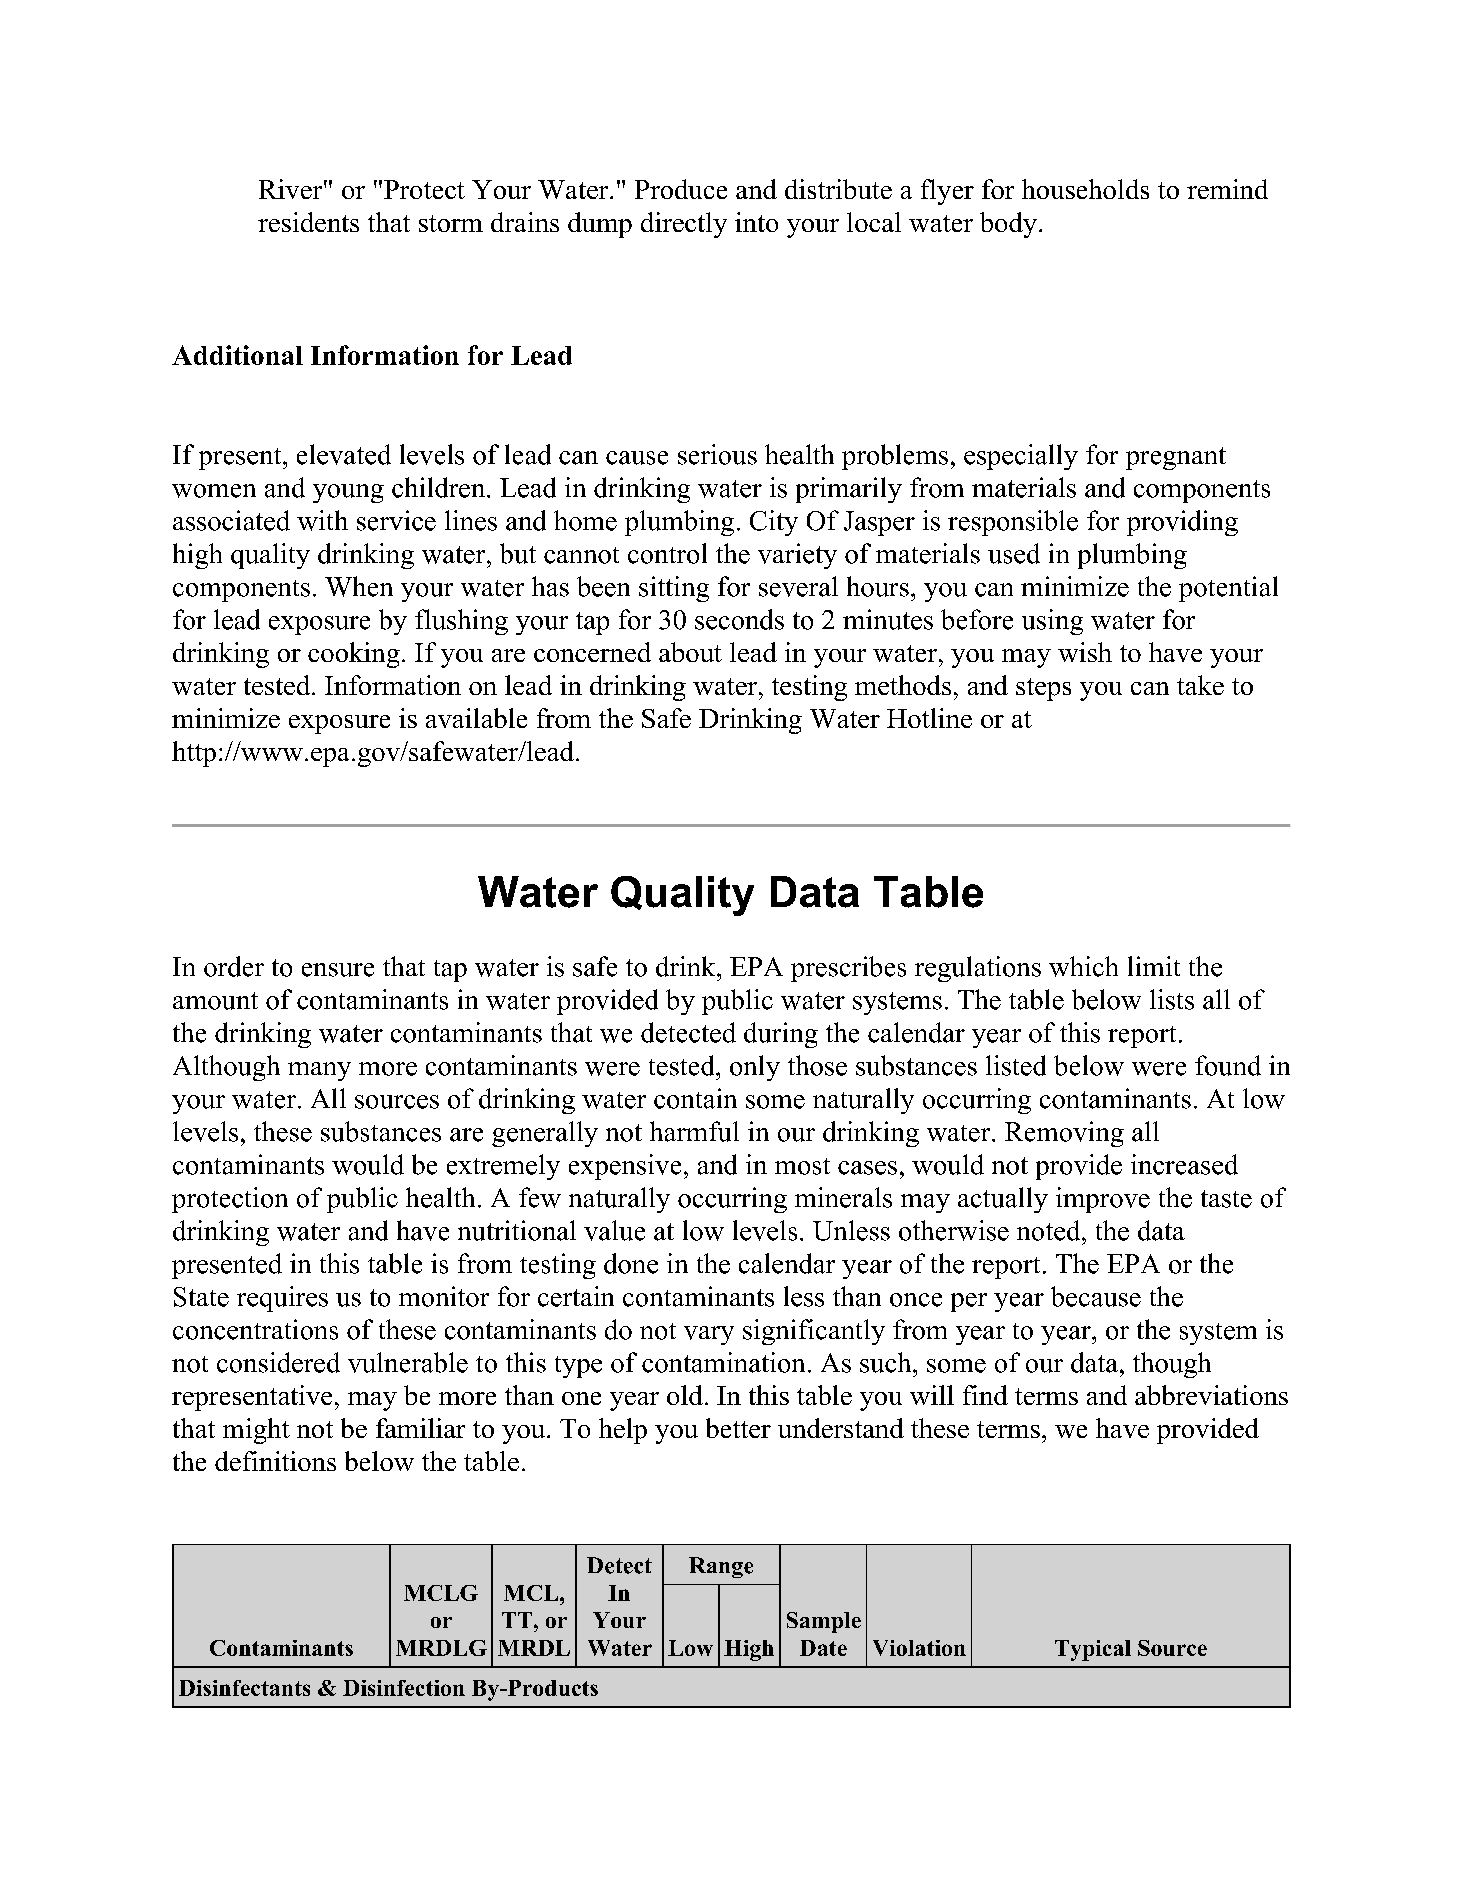  I want to click on residents, so click(308, 222).
